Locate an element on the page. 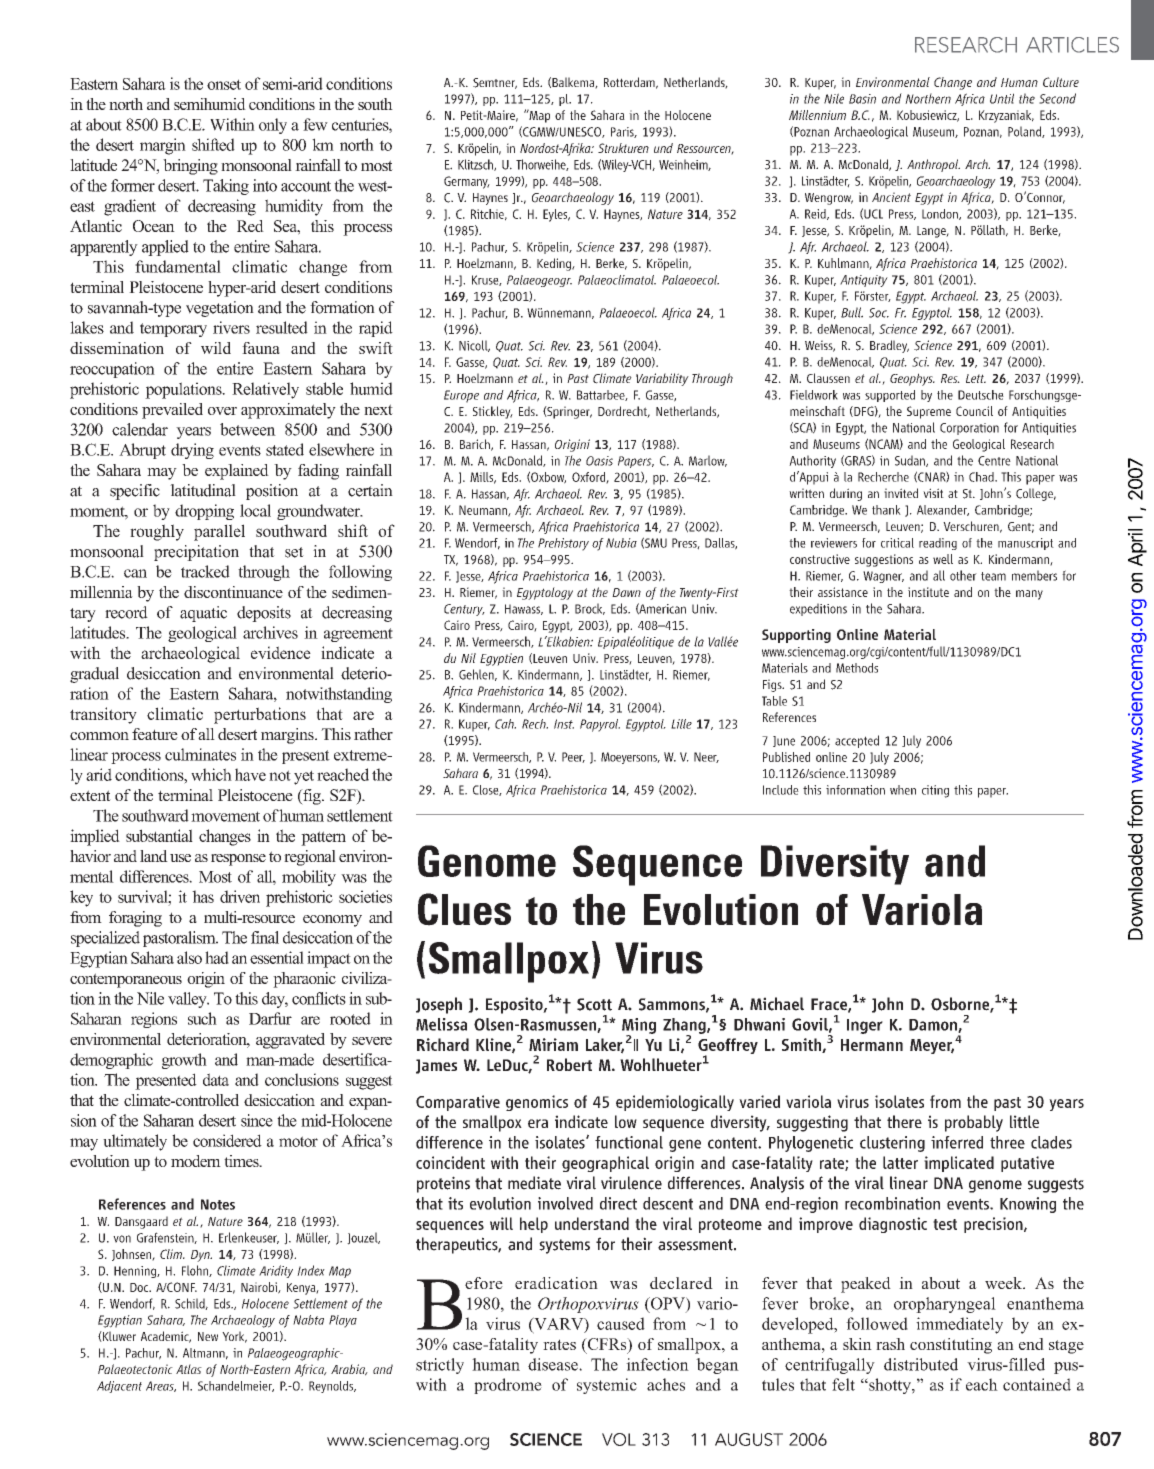  Adjacent is located at coordinates (119, 1387).
